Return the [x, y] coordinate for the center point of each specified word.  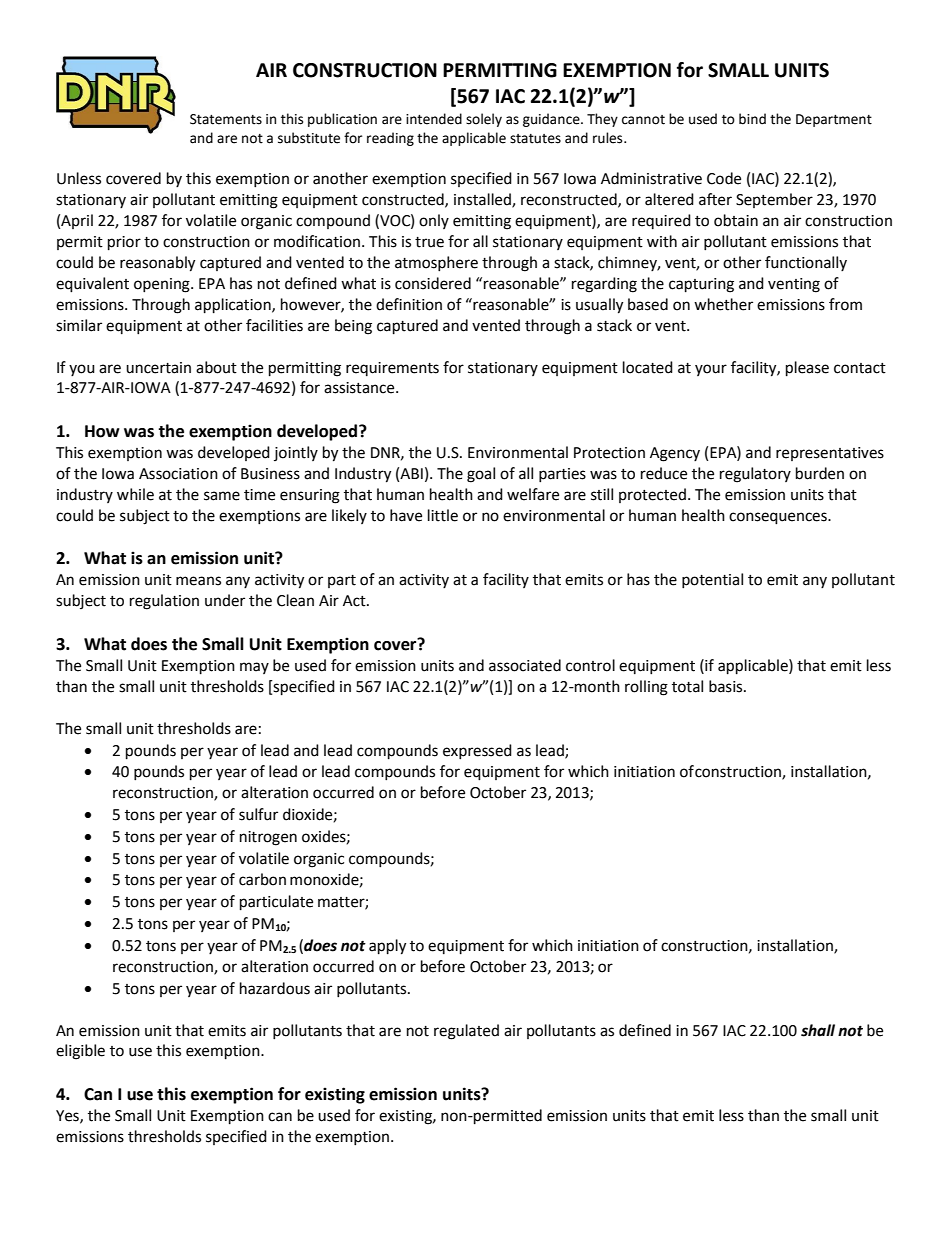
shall [818, 1030]
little [443, 515]
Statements [226, 119]
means [198, 581]
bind [752, 119]
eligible [80, 1052]
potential [712, 580]
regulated [466, 1032]
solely [484, 120]
